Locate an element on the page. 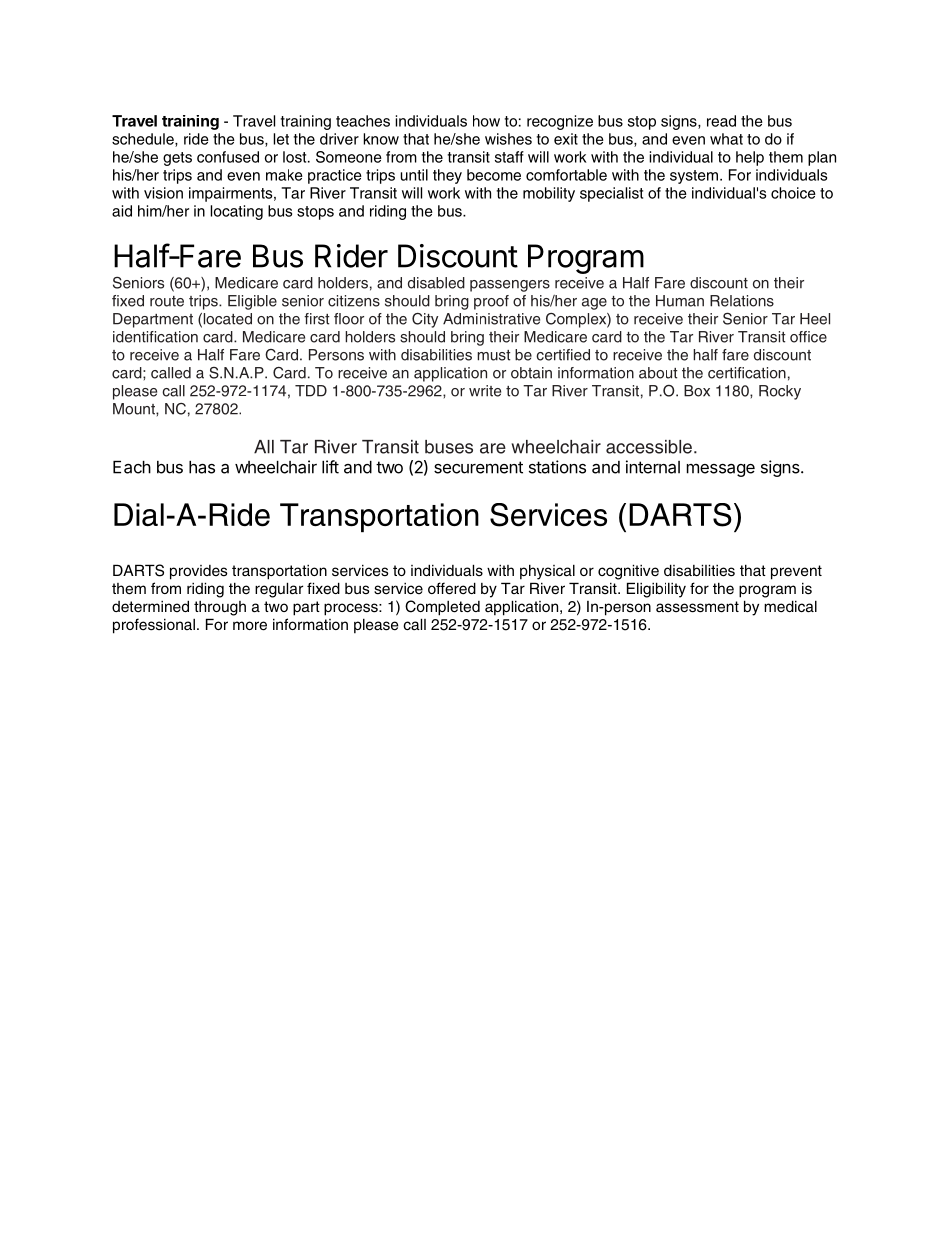  identification is located at coordinates (155, 337).
